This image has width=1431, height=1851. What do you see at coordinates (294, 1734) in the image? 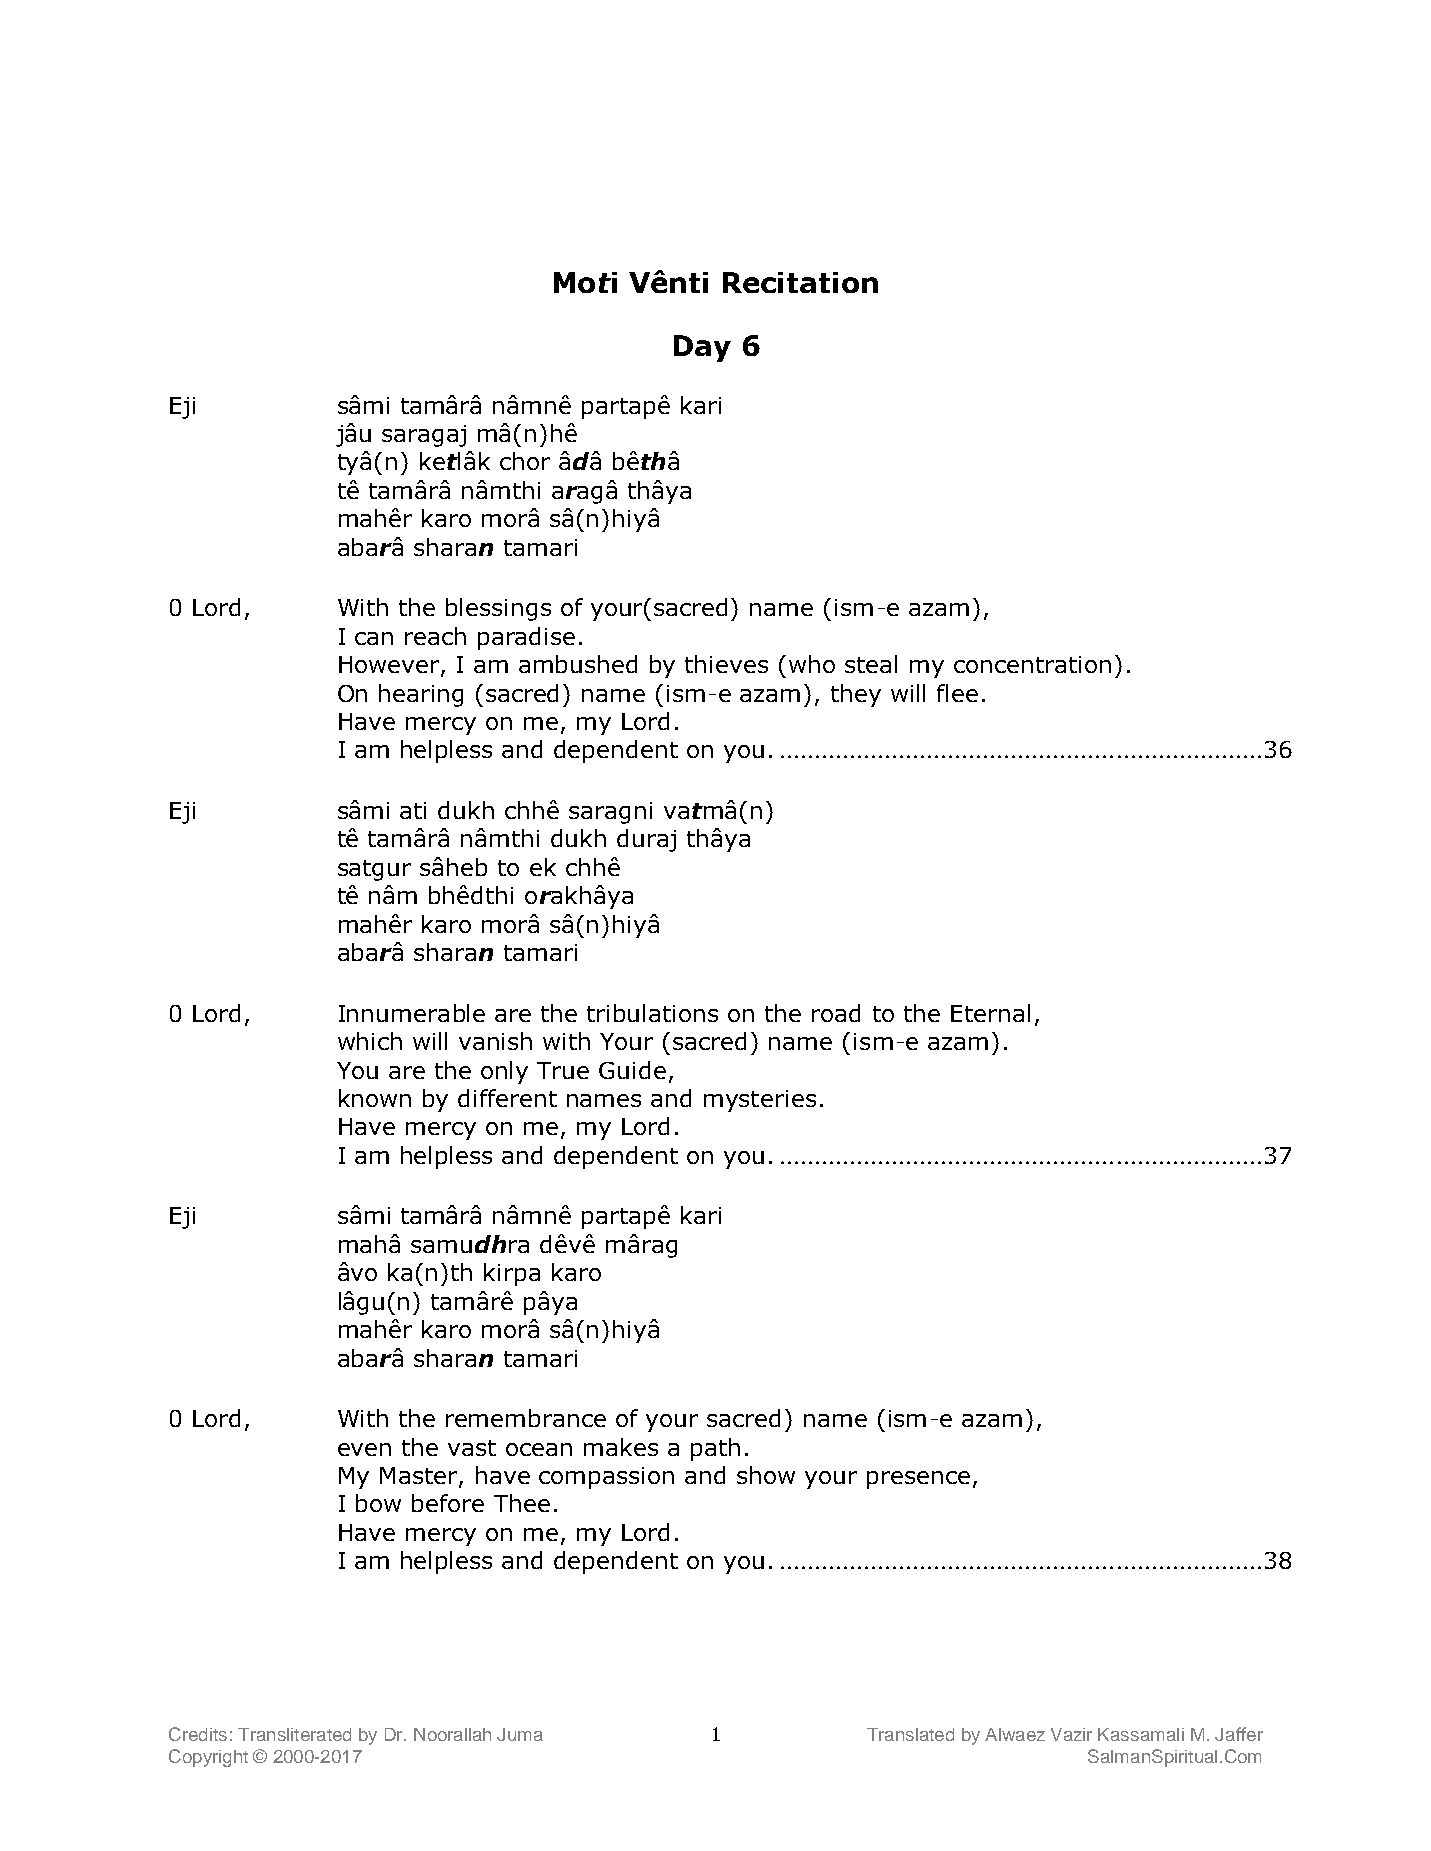
I see `Transliterated` at bounding box center [294, 1734].
